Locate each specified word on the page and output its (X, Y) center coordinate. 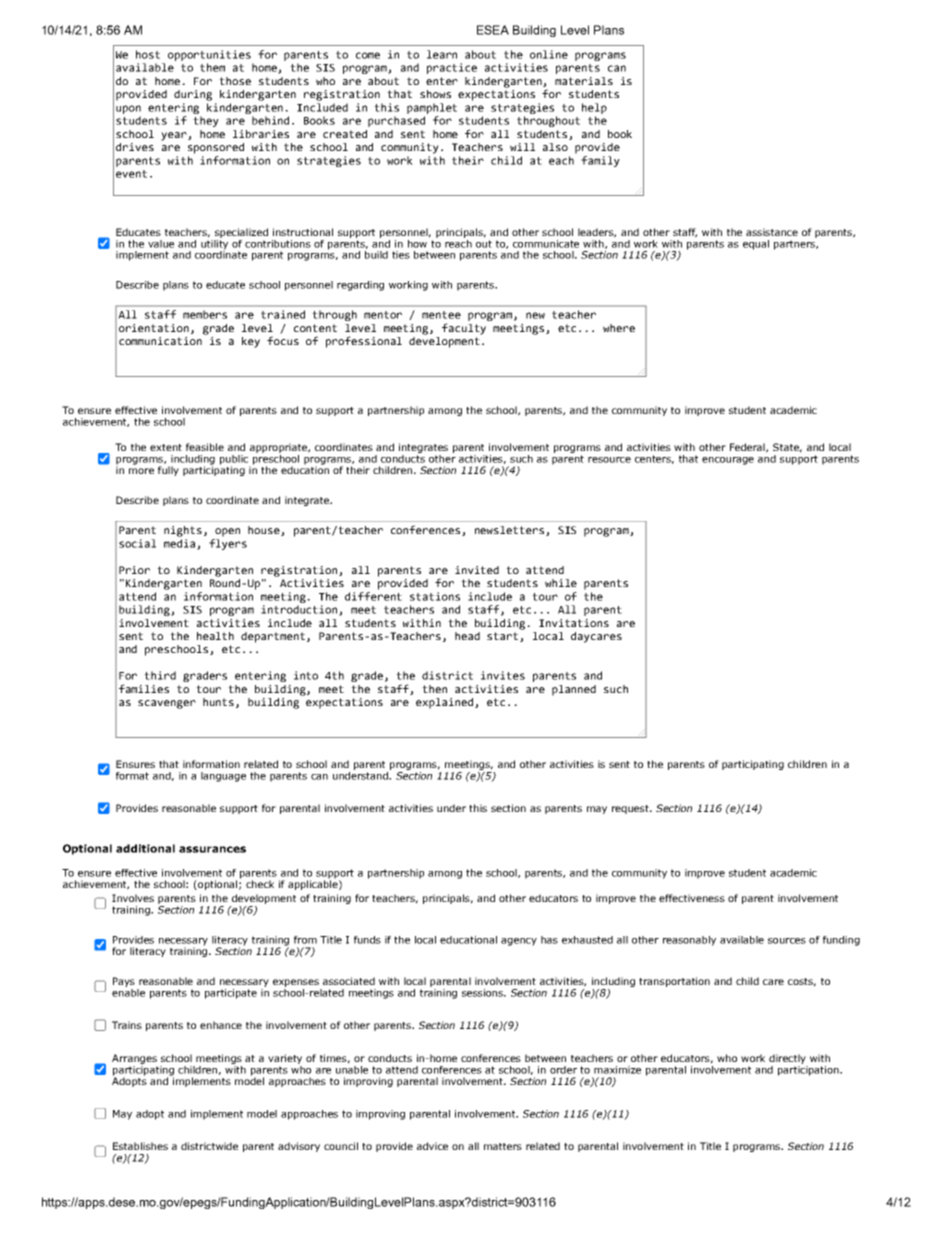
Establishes (140, 1146)
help (594, 108)
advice (432, 1146)
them (212, 67)
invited (477, 570)
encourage (728, 461)
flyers (228, 544)
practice (452, 68)
